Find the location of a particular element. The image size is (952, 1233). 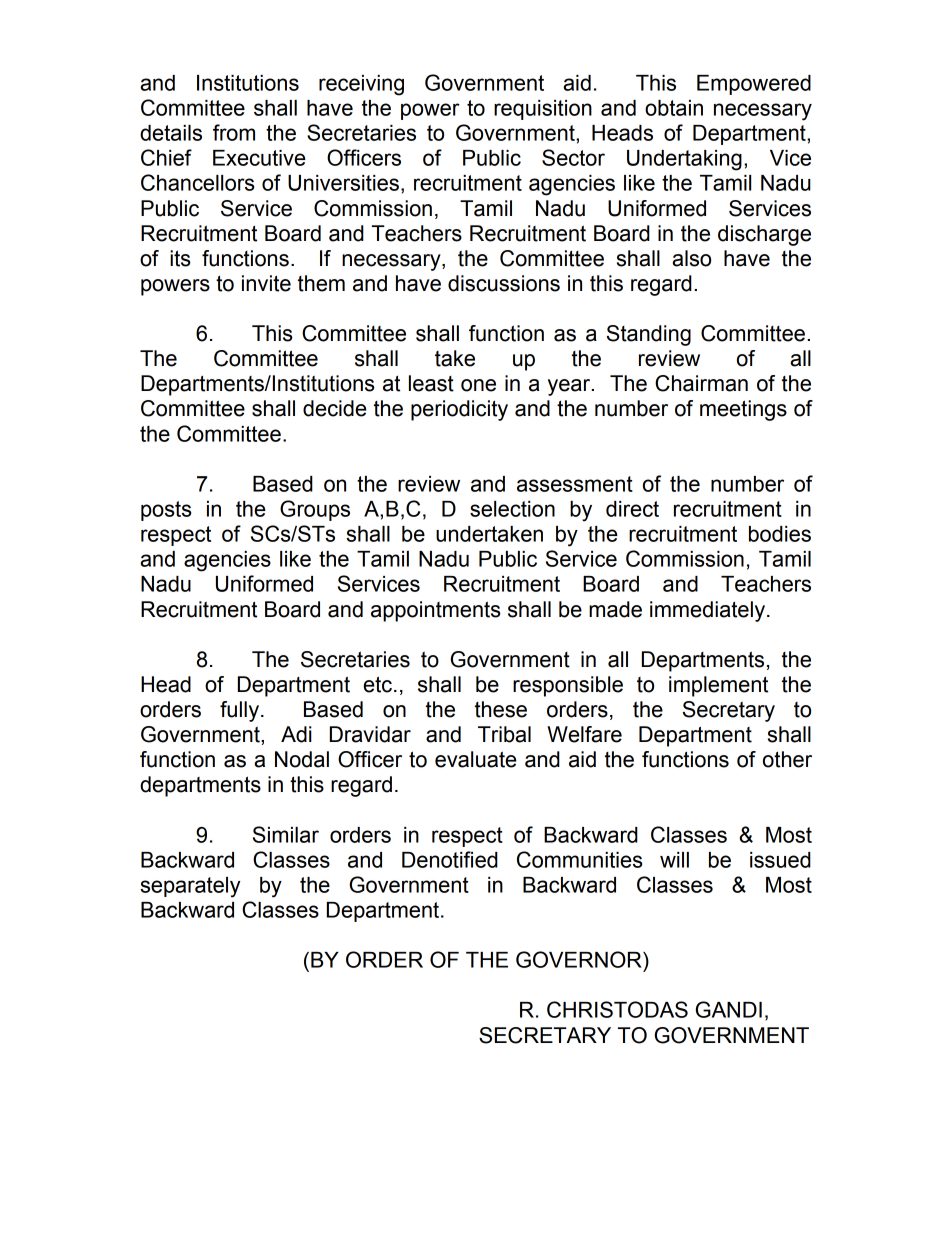

Nodal is located at coordinates (302, 759).
